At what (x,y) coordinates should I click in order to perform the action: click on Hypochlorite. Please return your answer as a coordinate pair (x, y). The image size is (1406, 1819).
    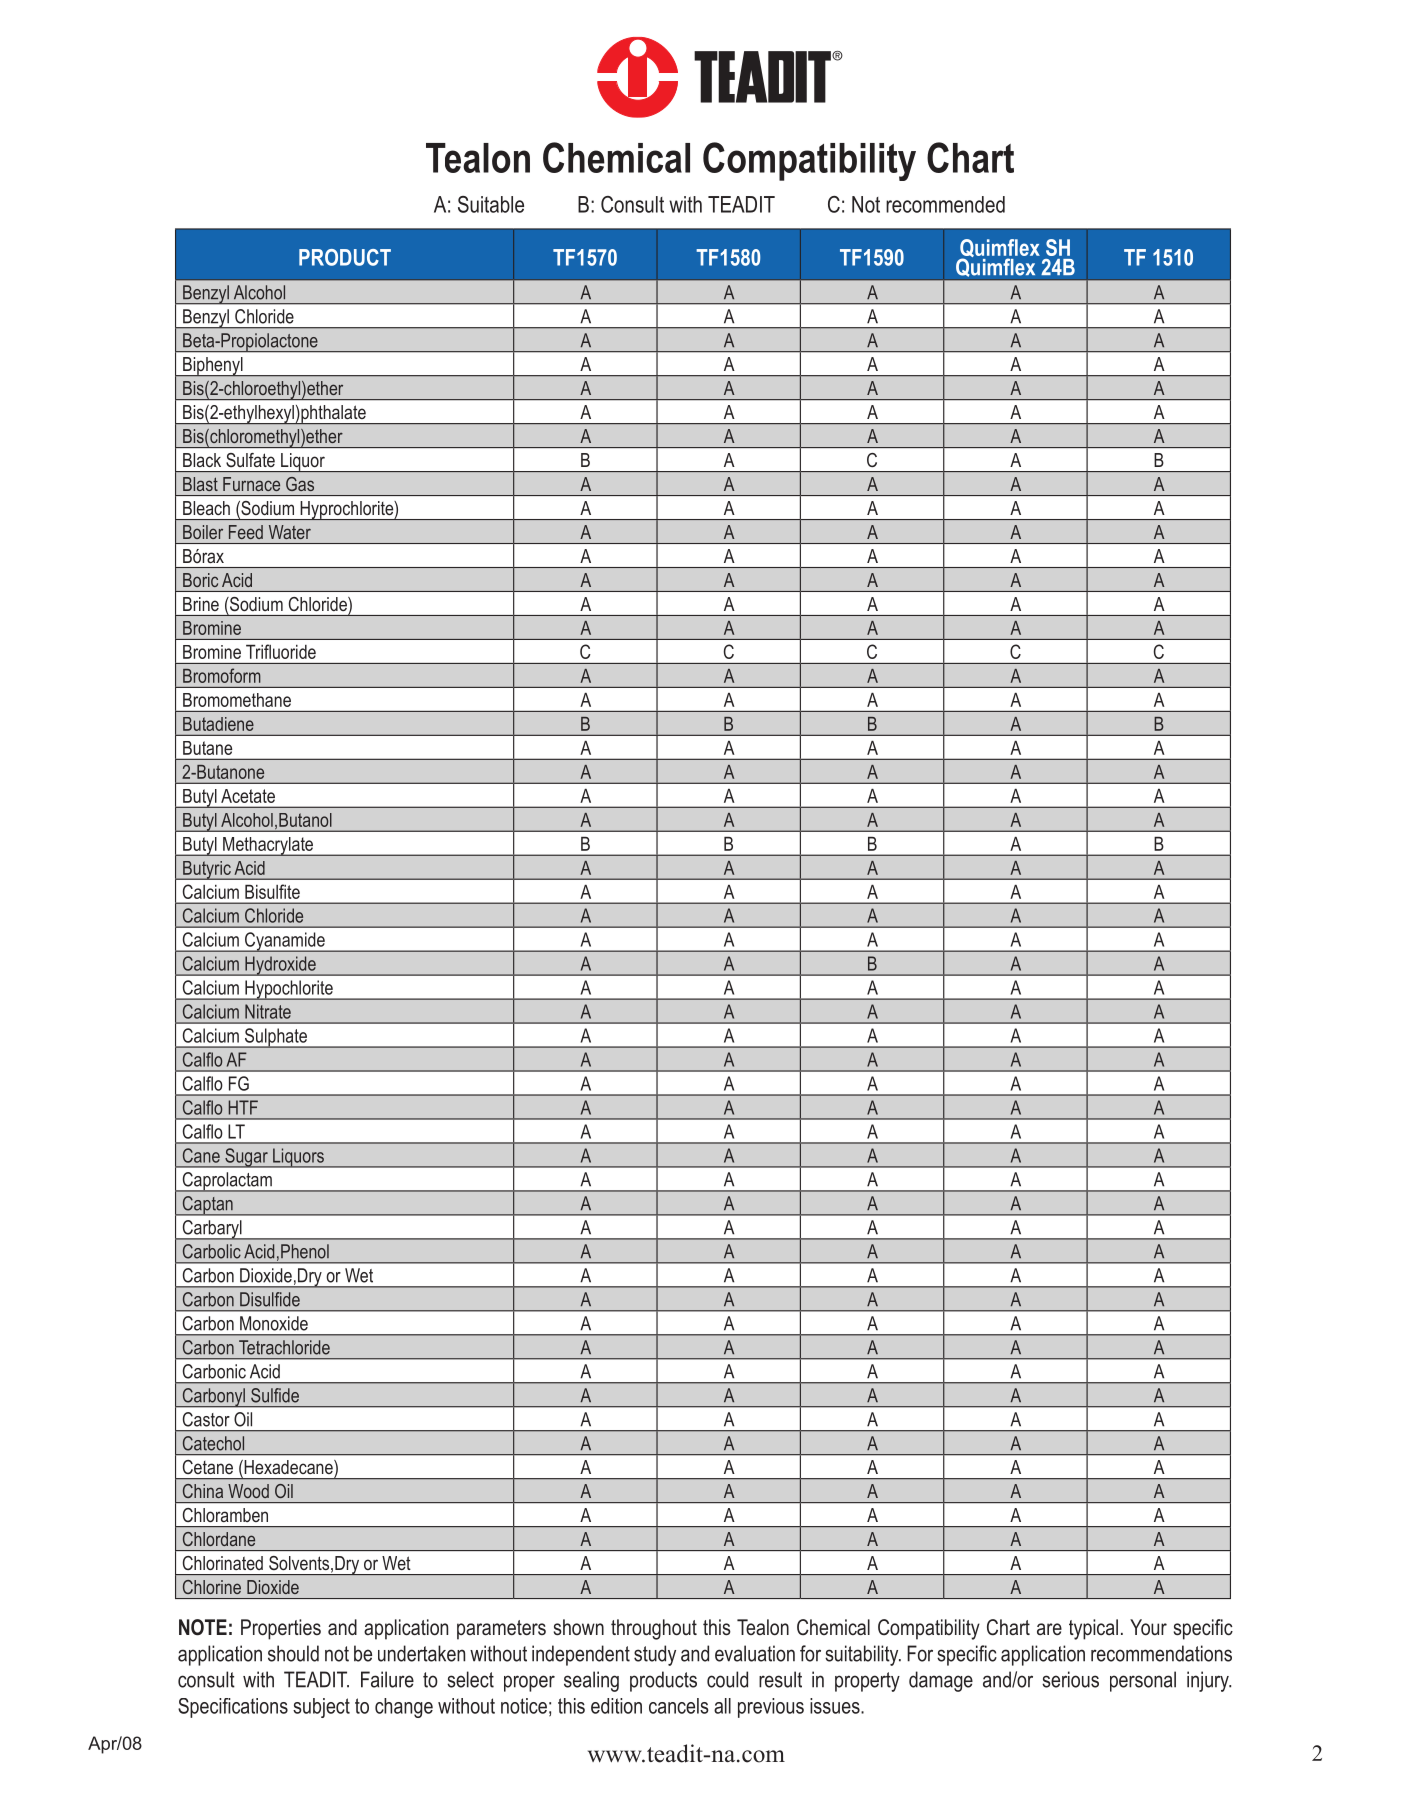
    Looking at the image, I should click on (289, 990).
